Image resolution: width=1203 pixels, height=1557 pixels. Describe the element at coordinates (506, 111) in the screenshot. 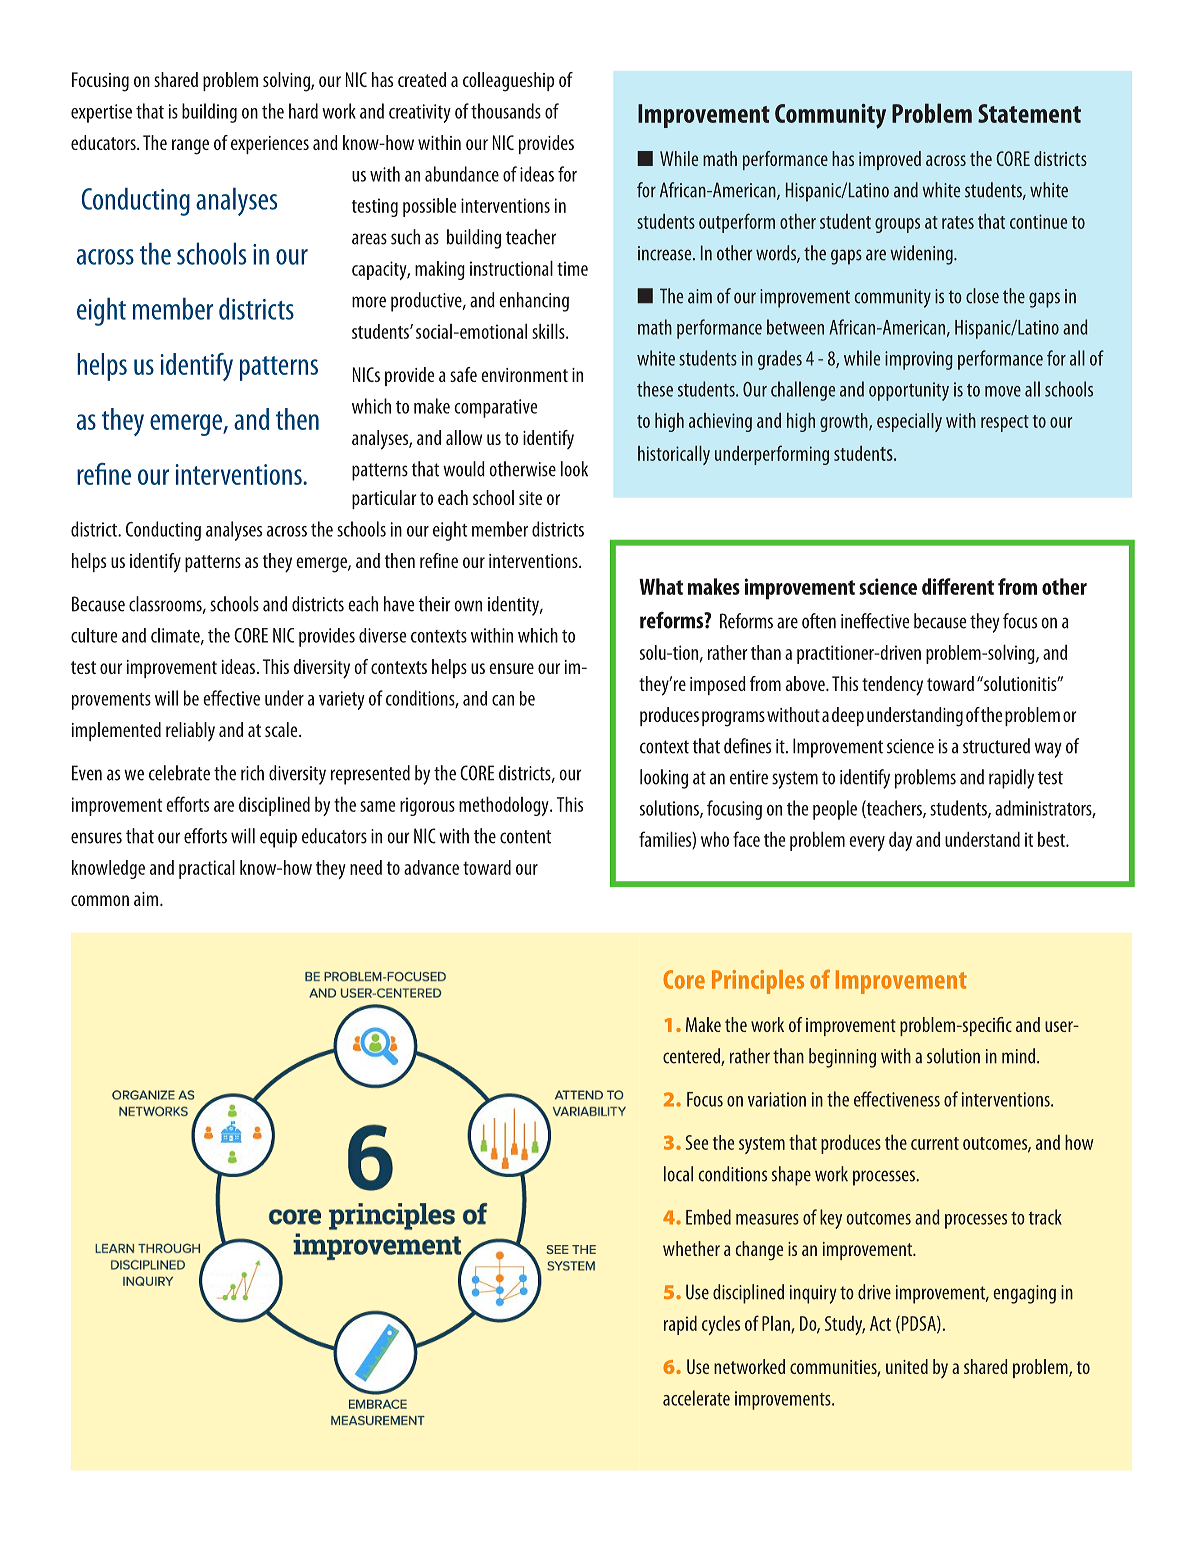

I see `thousands` at that location.
